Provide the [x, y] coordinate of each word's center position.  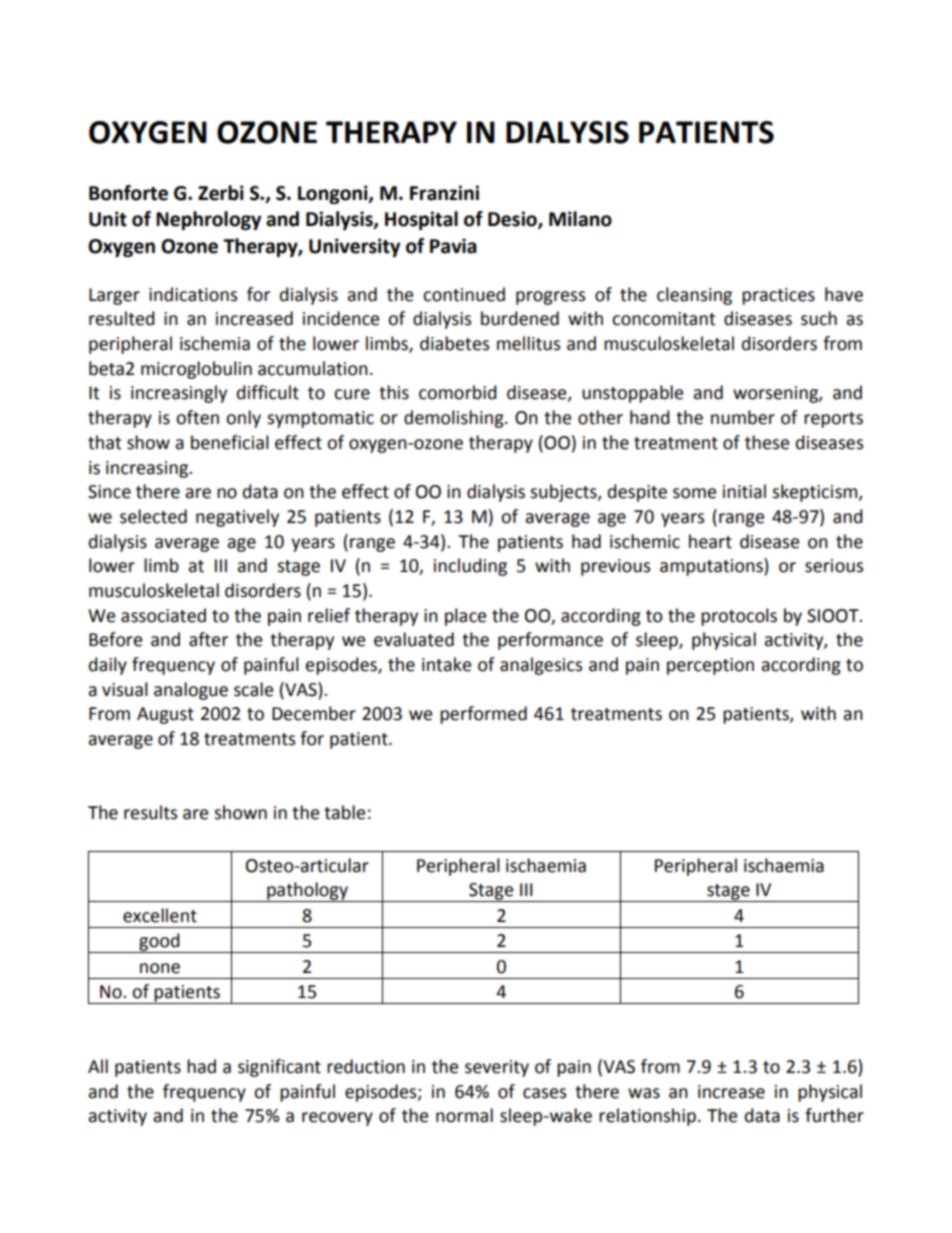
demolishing [455, 419]
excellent [160, 915]
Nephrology [208, 220]
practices [778, 296]
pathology [307, 892]
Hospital [421, 220]
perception [710, 666]
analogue [191, 691]
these [767, 442]
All [98, 1066]
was [644, 1093]
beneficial [230, 442]
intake [446, 664]
